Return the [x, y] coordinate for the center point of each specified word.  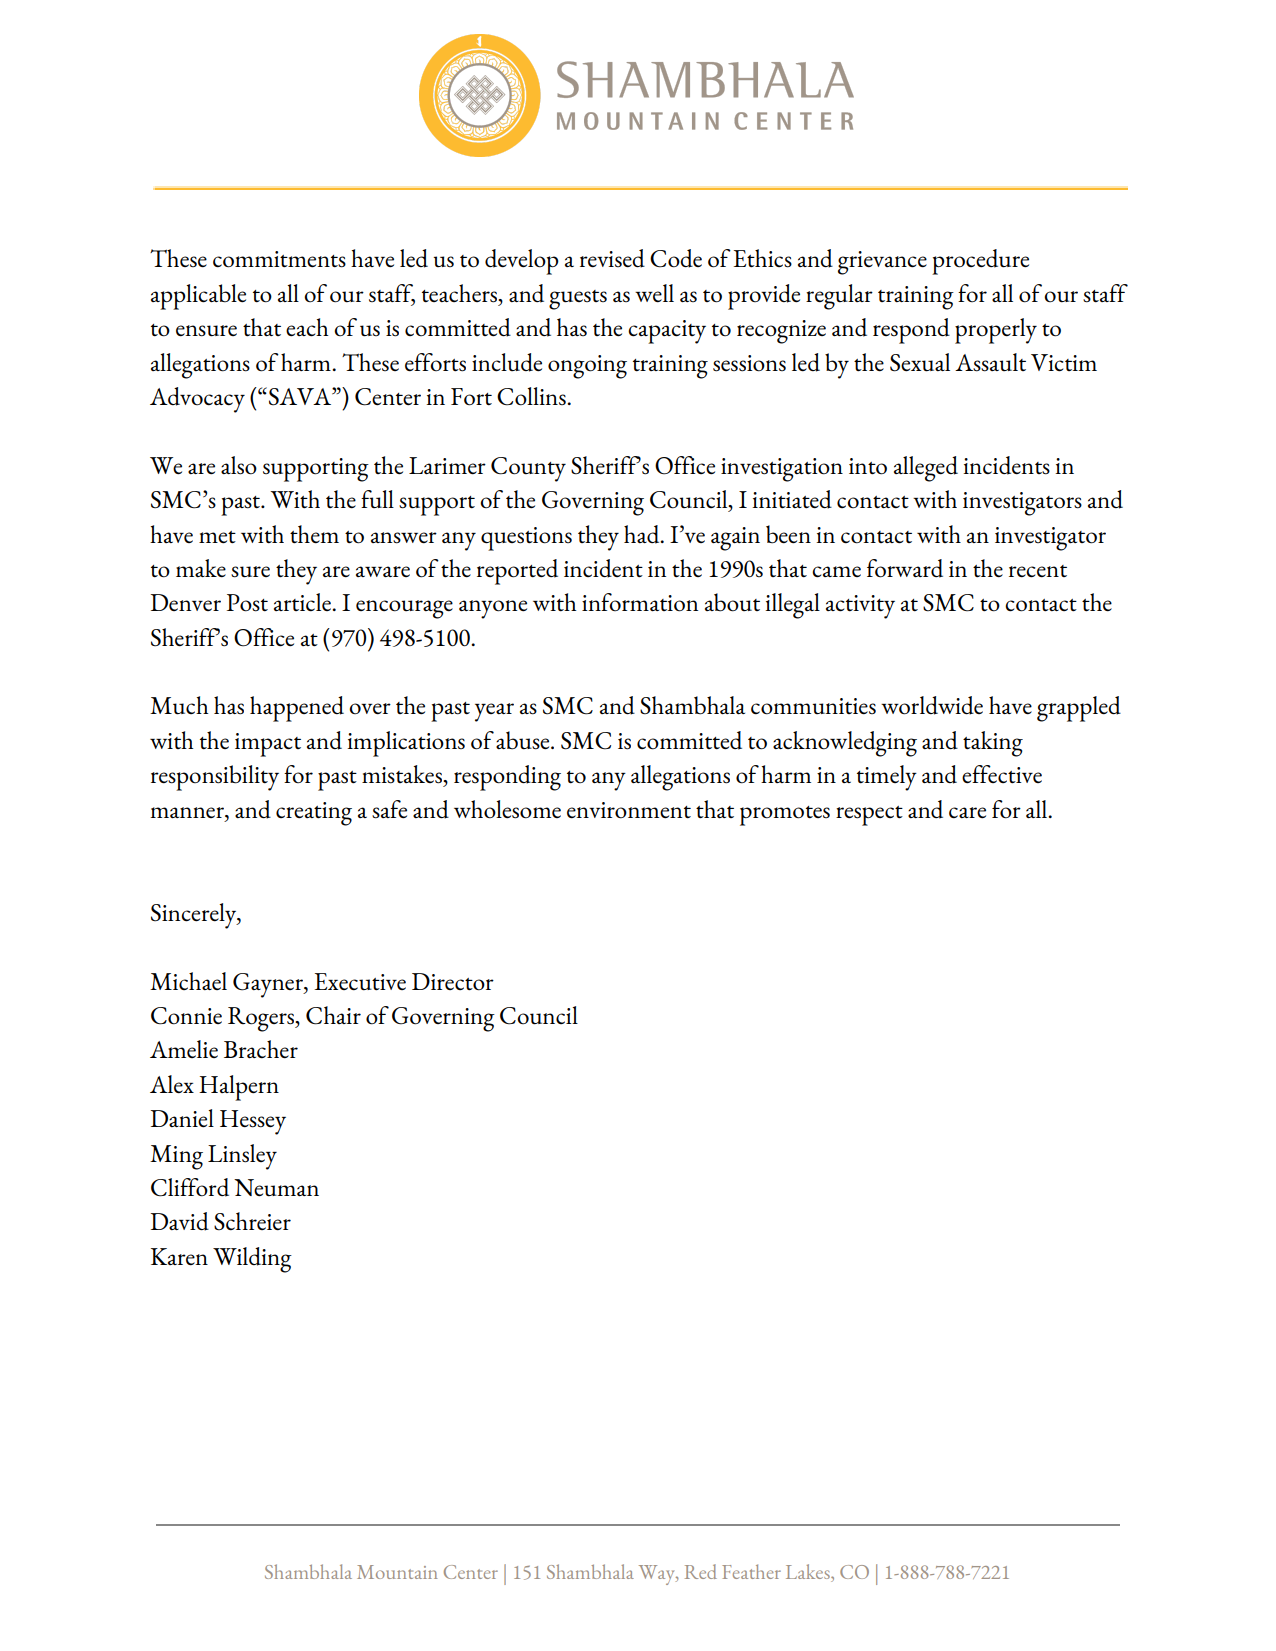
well [654, 293]
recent [1038, 571]
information [640, 602]
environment [629, 810]
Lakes [809, 1573]
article [303, 602]
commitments [279, 259]
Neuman [276, 1188]
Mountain [397, 1572]
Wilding [252, 1260]
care [967, 812]
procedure [980, 262]
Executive [360, 982]
